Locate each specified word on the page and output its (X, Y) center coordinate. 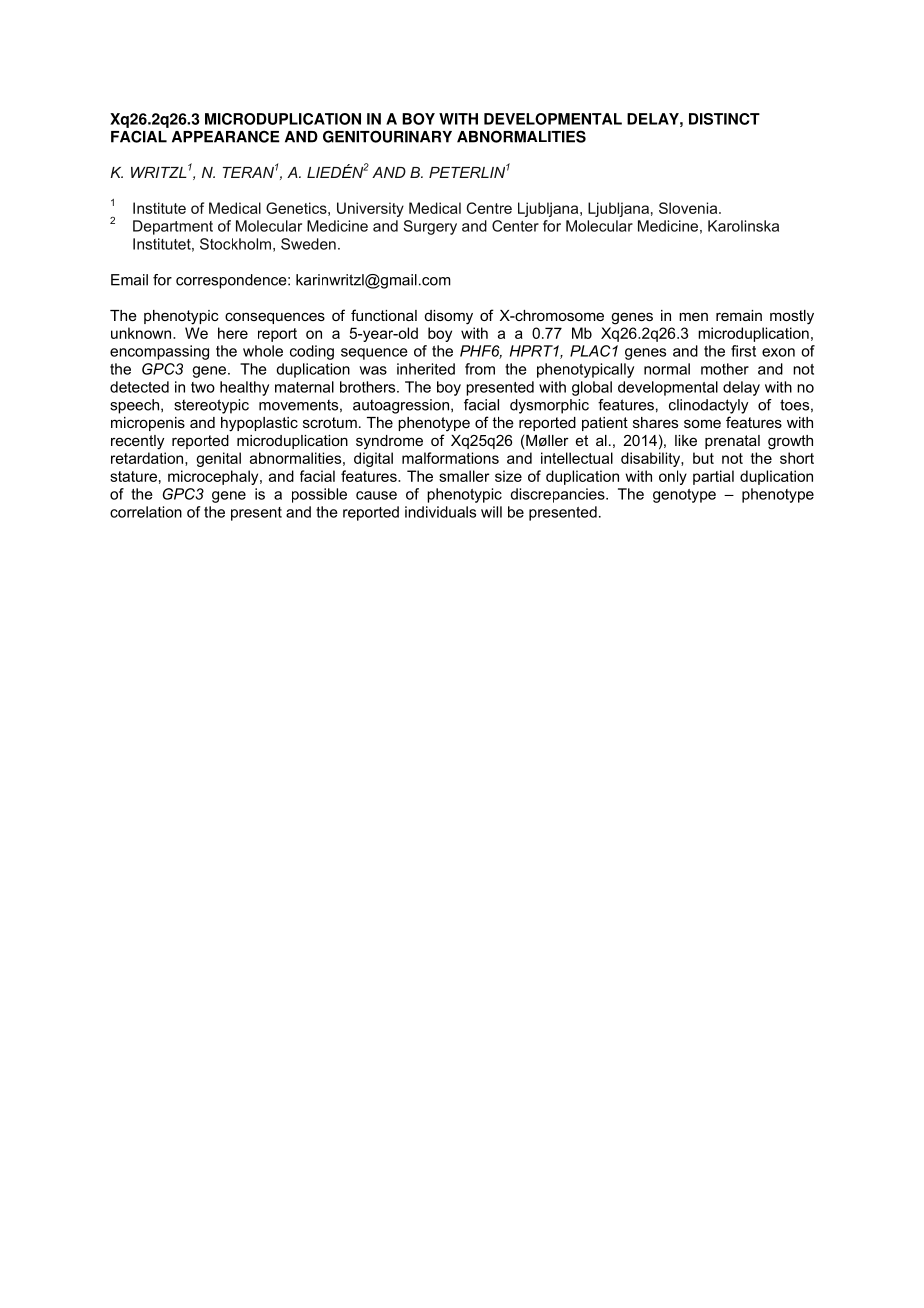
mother (725, 369)
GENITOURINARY (387, 136)
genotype (684, 496)
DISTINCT (724, 119)
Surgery (430, 227)
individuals (440, 512)
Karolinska (743, 226)
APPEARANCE (226, 136)
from (480, 369)
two (203, 387)
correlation (146, 512)
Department (173, 227)
